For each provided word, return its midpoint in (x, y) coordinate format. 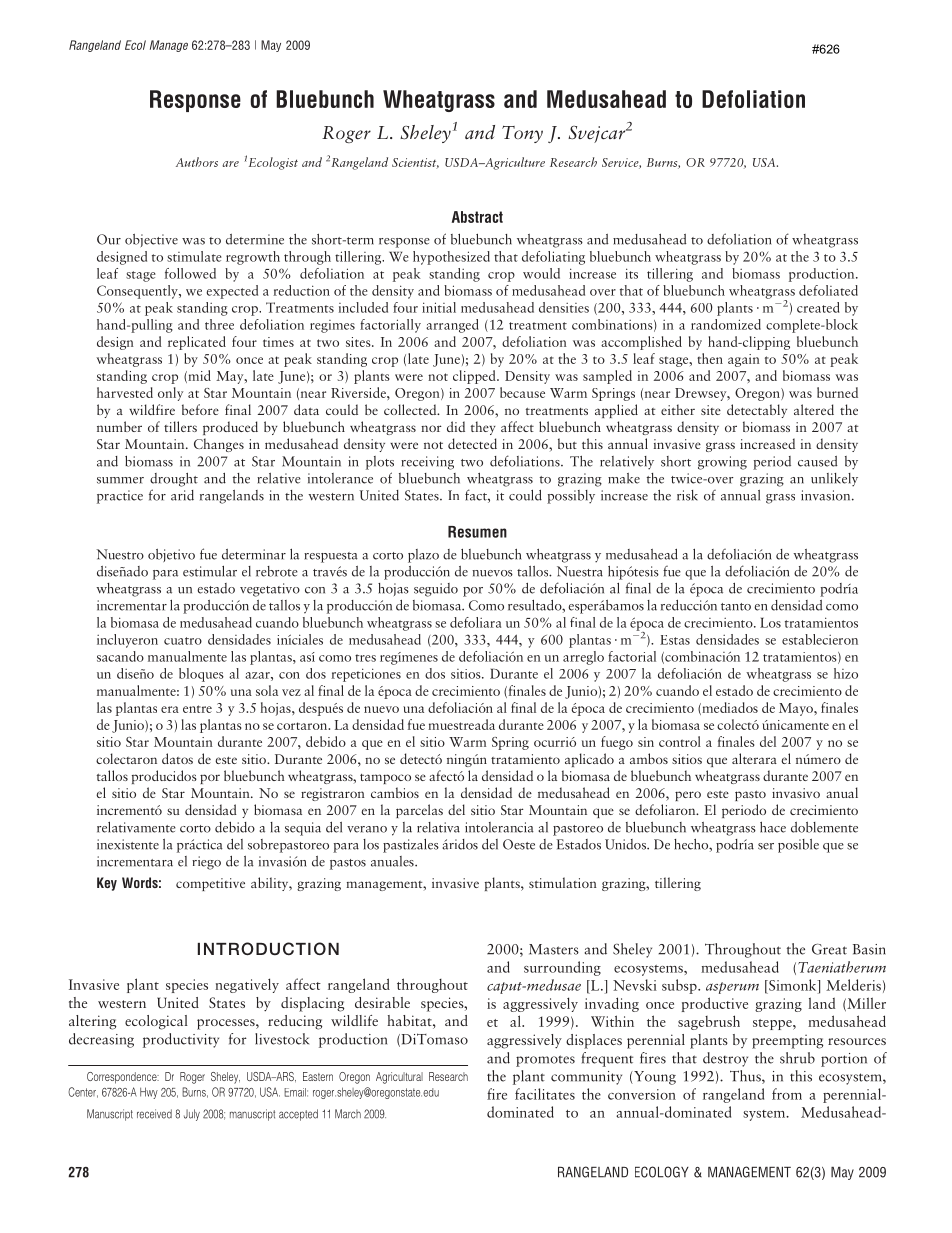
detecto (421, 758)
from (787, 1094)
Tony (522, 134)
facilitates (545, 1094)
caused (818, 461)
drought (174, 480)
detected (472, 443)
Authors (197, 162)
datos (177, 758)
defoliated (828, 290)
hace (773, 827)
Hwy (149, 1093)
